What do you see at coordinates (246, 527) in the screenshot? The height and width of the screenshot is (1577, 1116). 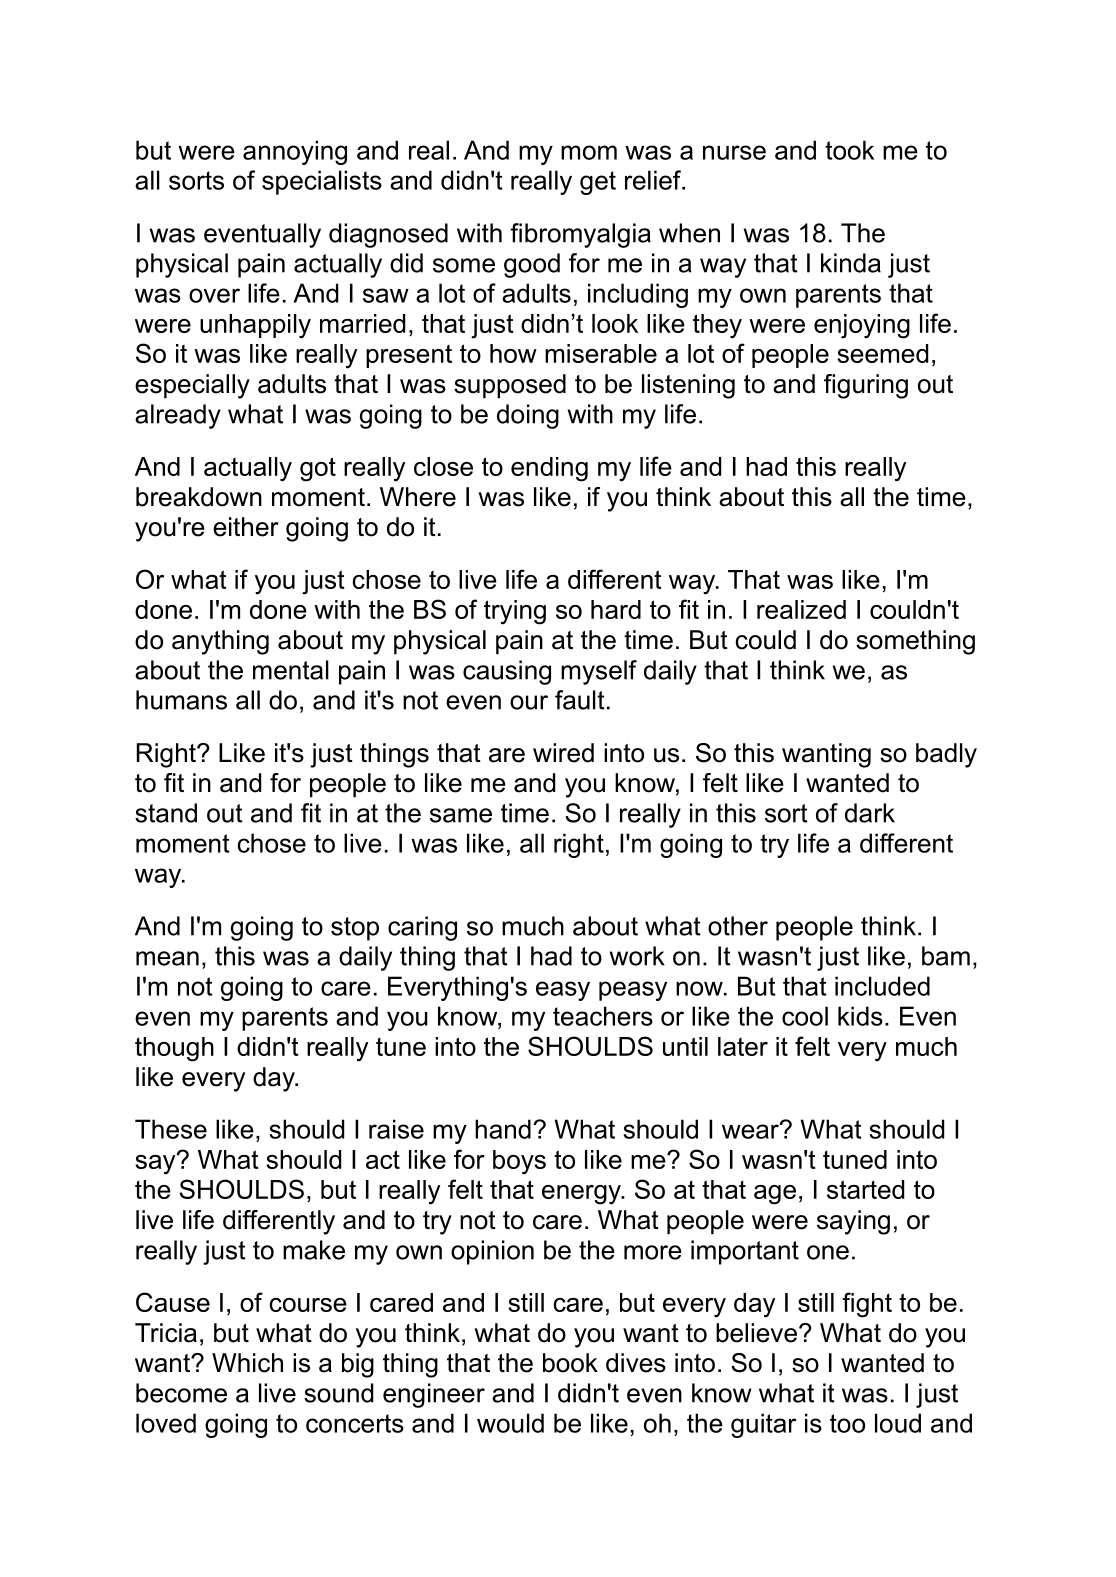 I see `either` at bounding box center [246, 527].
